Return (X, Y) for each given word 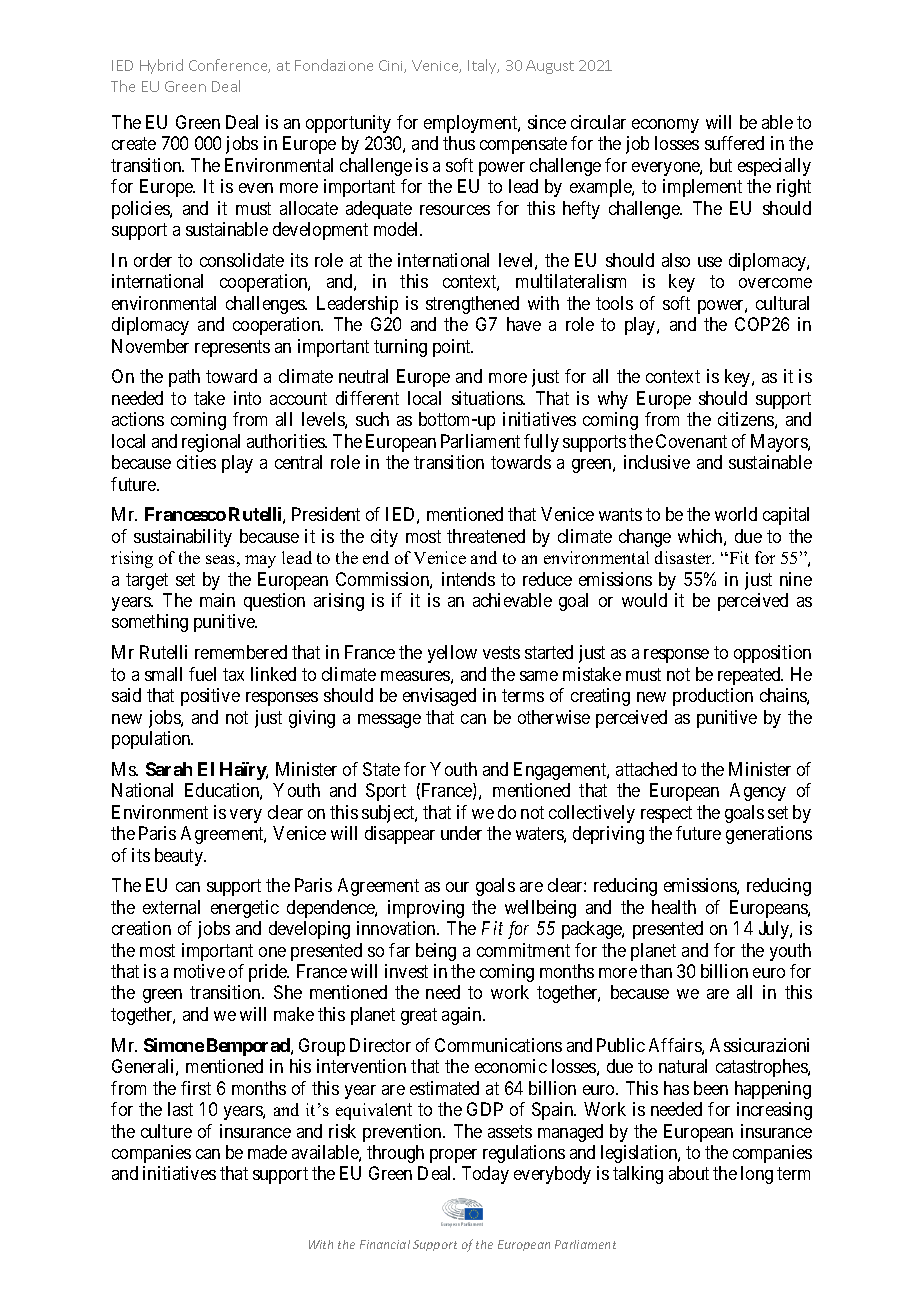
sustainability (183, 538)
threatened (486, 536)
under (461, 833)
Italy (483, 66)
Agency (758, 792)
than (656, 971)
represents (232, 348)
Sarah (169, 769)
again (463, 1016)
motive (199, 971)
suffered (734, 143)
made (267, 1152)
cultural (782, 303)
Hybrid (161, 66)
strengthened (472, 305)
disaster (684, 557)
